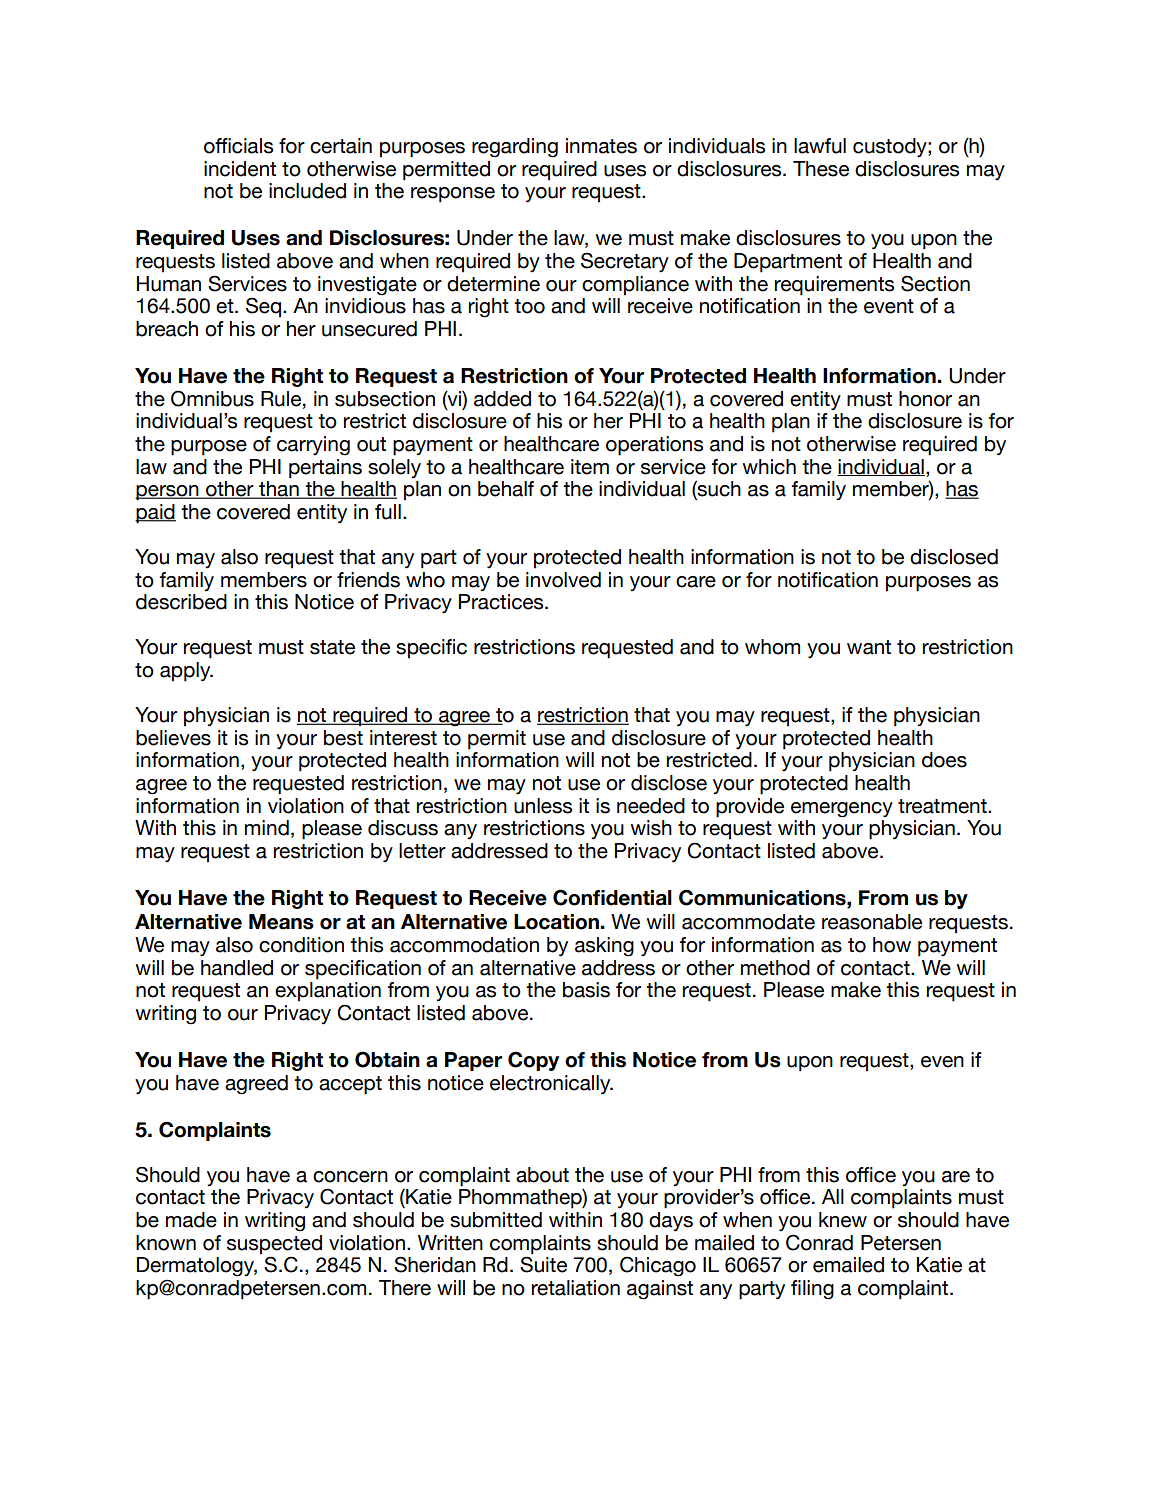 The image size is (1153, 1492). I want to click on which, so click(769, 467).
